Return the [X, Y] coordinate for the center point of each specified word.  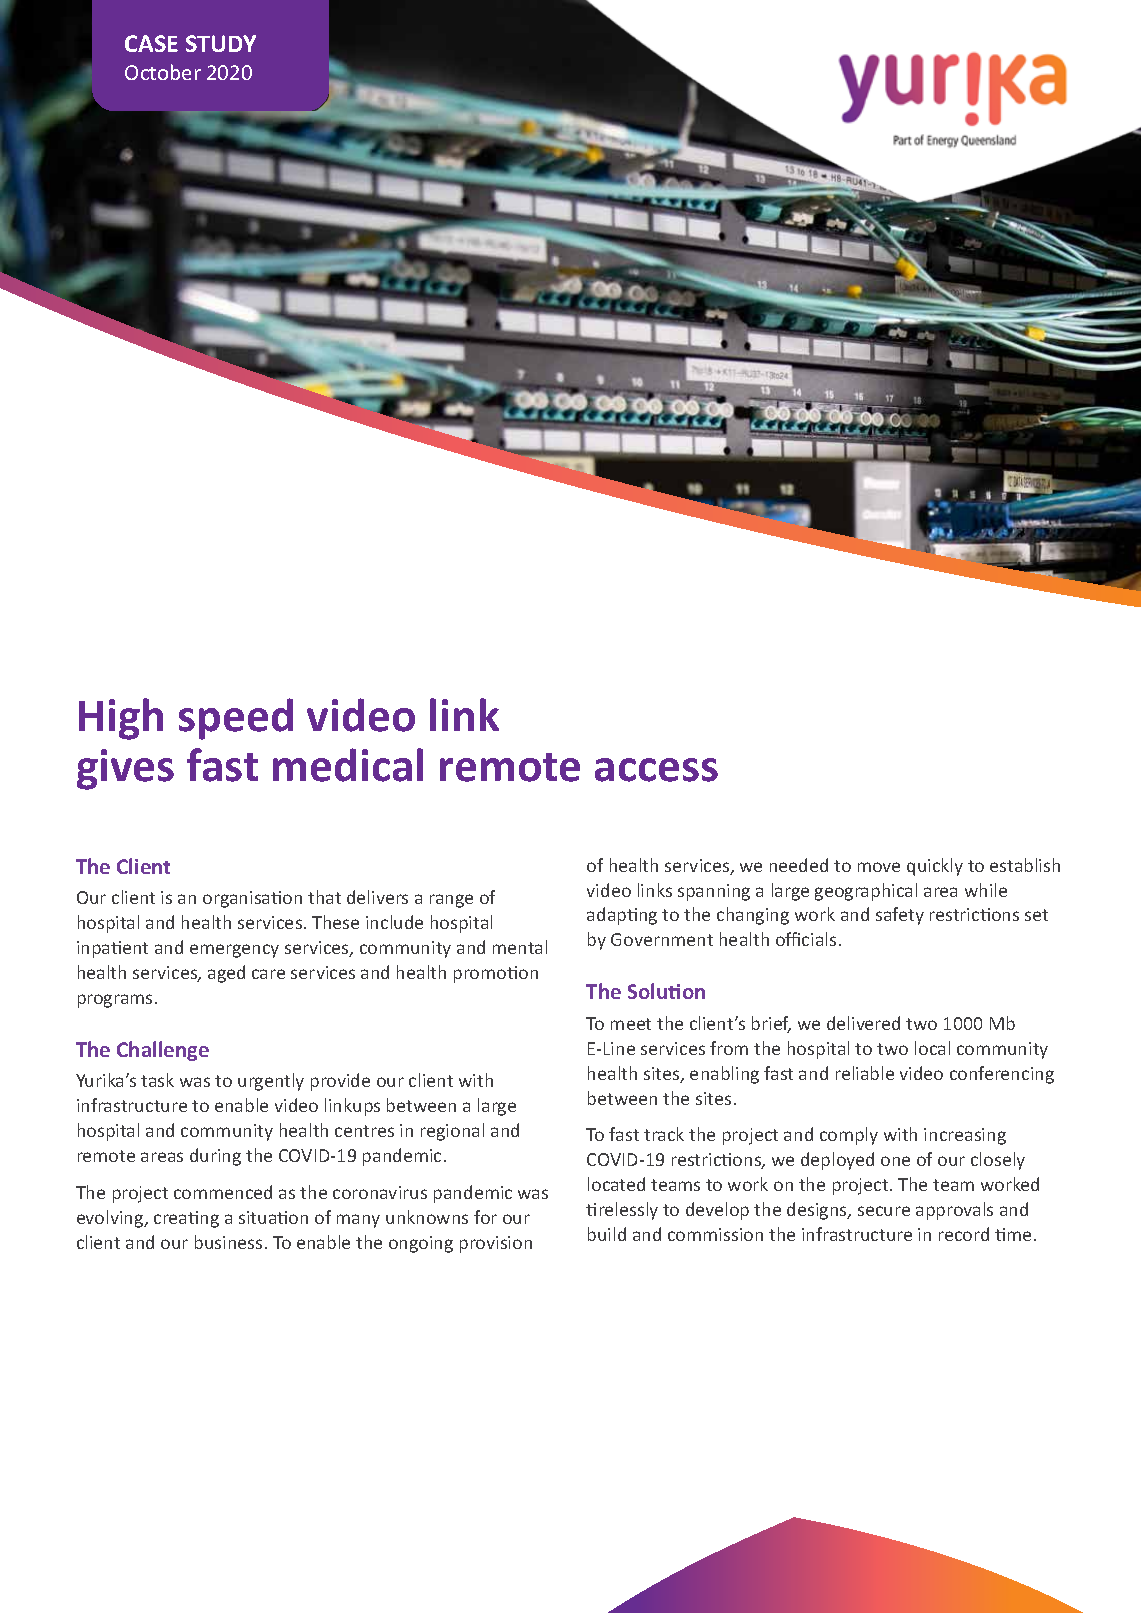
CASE [151, 43]
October [163, 72]
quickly [935, 867]
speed [236, 719]
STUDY [221, 43]
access [656, 770]
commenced [223, 1192]
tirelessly [622, 1211]
